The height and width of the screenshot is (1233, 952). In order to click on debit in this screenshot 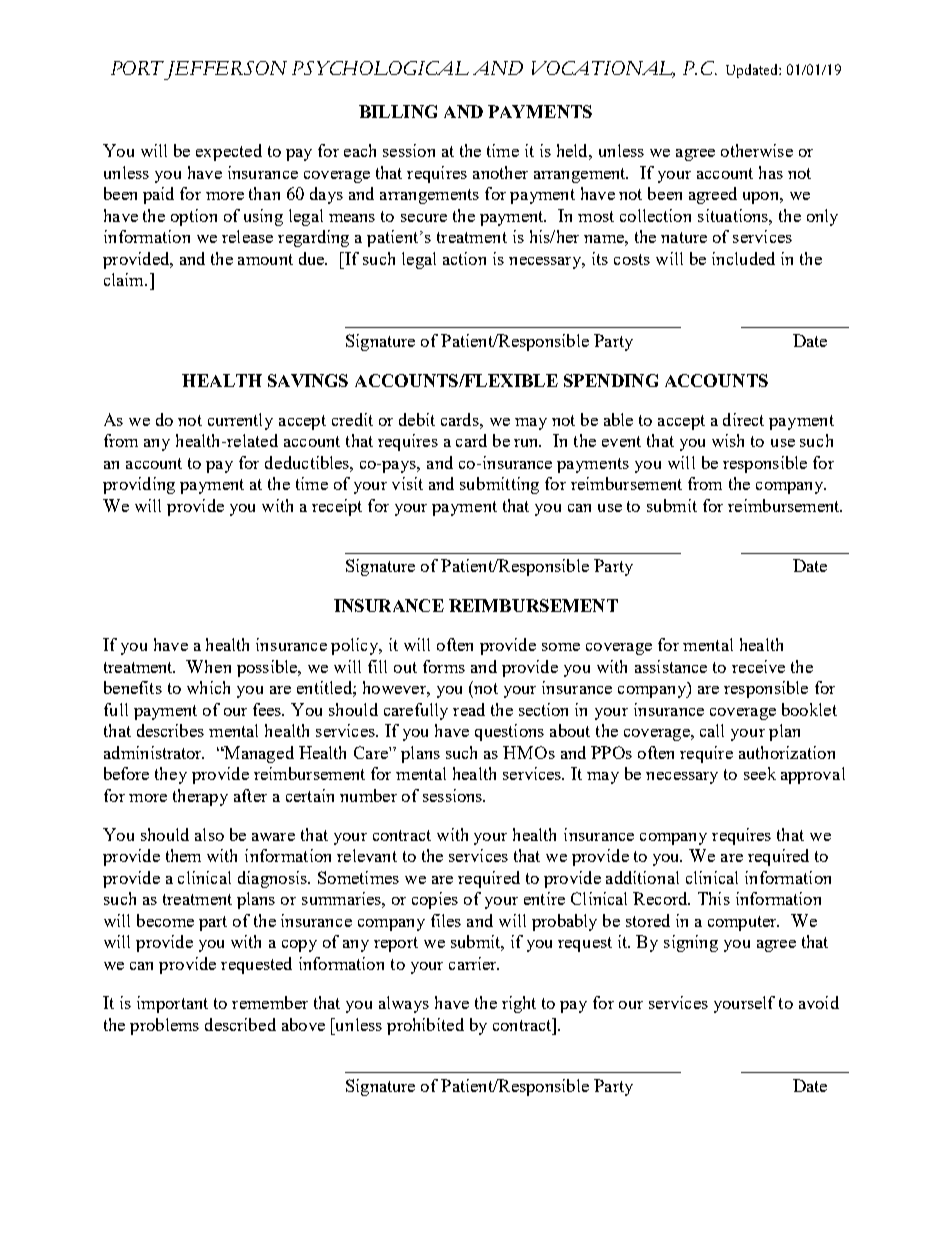, I will do `click(417, 419)`.
